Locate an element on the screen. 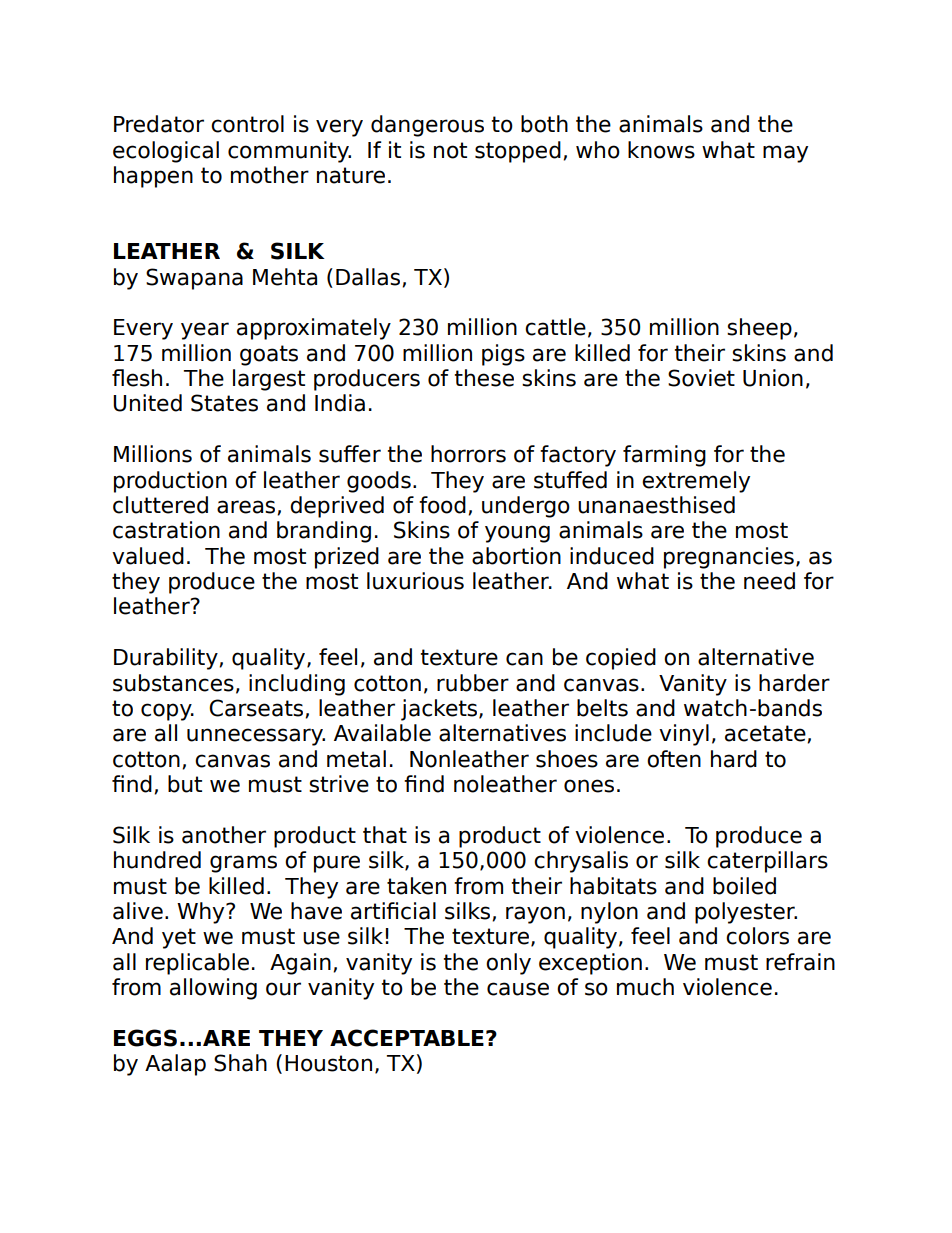  vinyl is located at coordinates (684, 735).
